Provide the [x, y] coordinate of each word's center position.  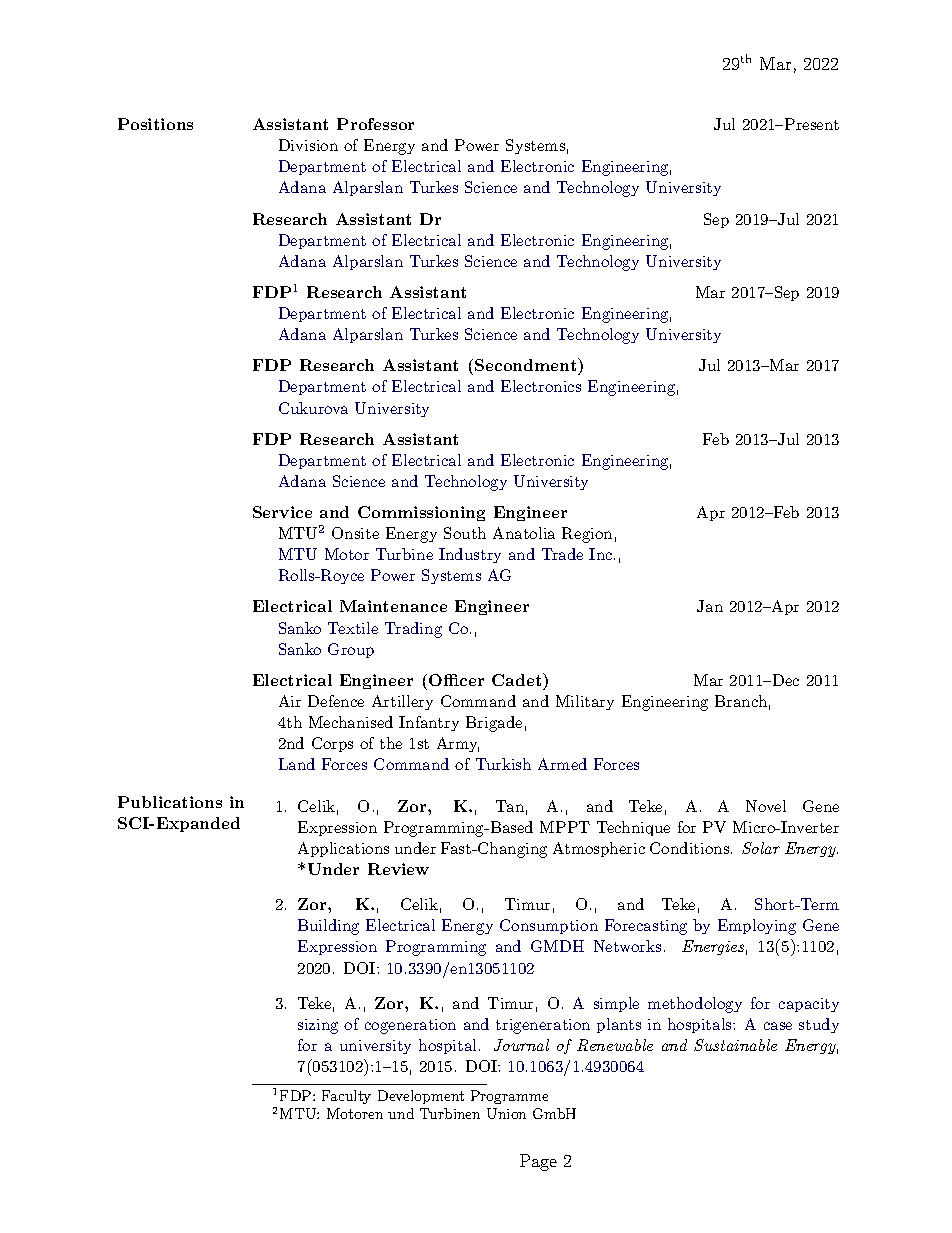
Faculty [346, 1097]
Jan [710, 606]
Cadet [518, 679]
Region [587, 535]
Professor [375, 124]
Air [290, 701]
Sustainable [735, 1045]
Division [308, 145]
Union [506, 1113]
